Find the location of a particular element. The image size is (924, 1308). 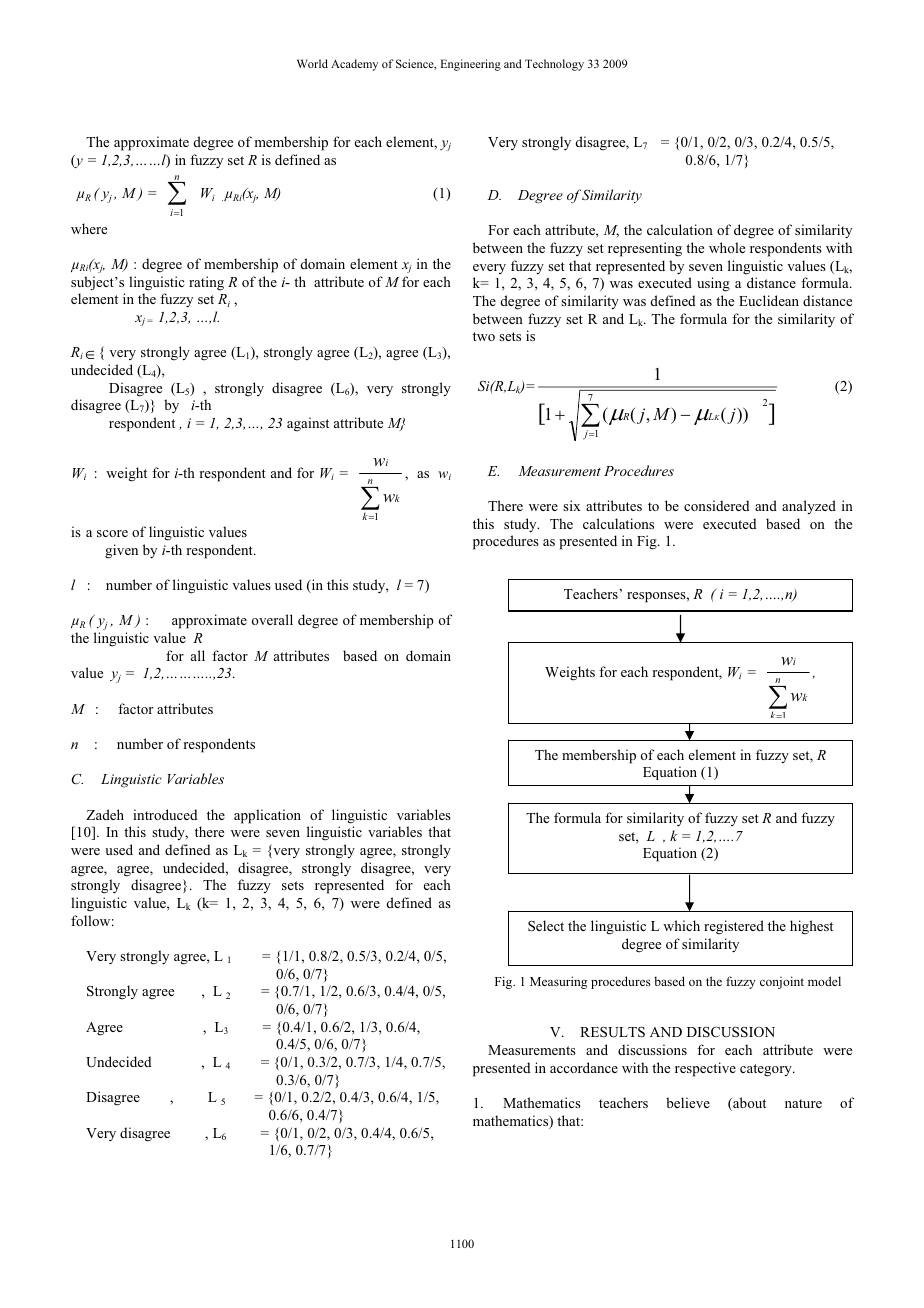

World is located at coordinates (312, 63).
